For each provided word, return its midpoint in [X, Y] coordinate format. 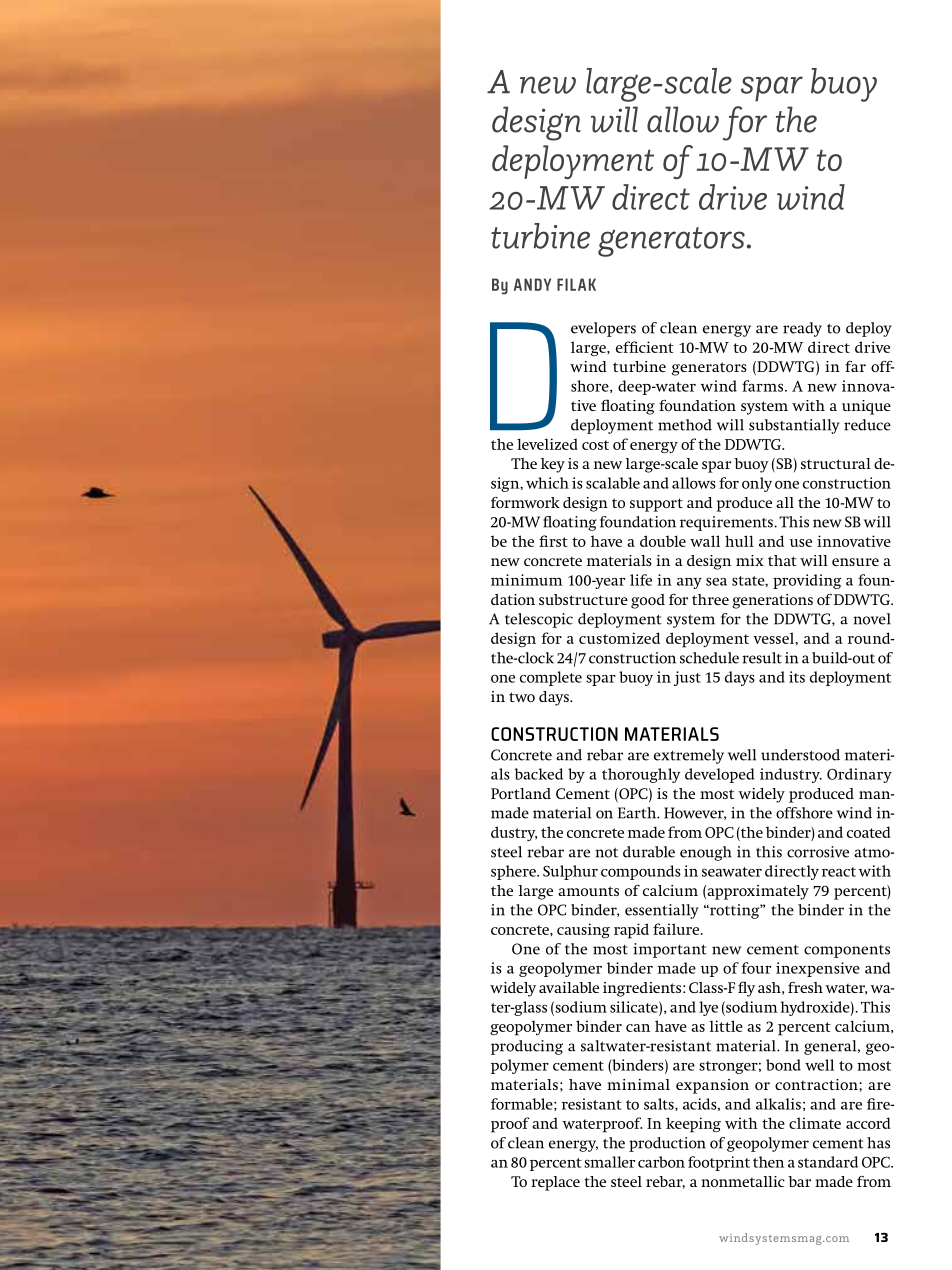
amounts [588, 891]
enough [706, 853]
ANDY [532, 284]
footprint [719, 1163]
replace [555, 1183]
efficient [645, 347]
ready [802, 329]
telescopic [539, 620]
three [710, 599]
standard [828, 1162]
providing [807, 581]
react [839, 872]
